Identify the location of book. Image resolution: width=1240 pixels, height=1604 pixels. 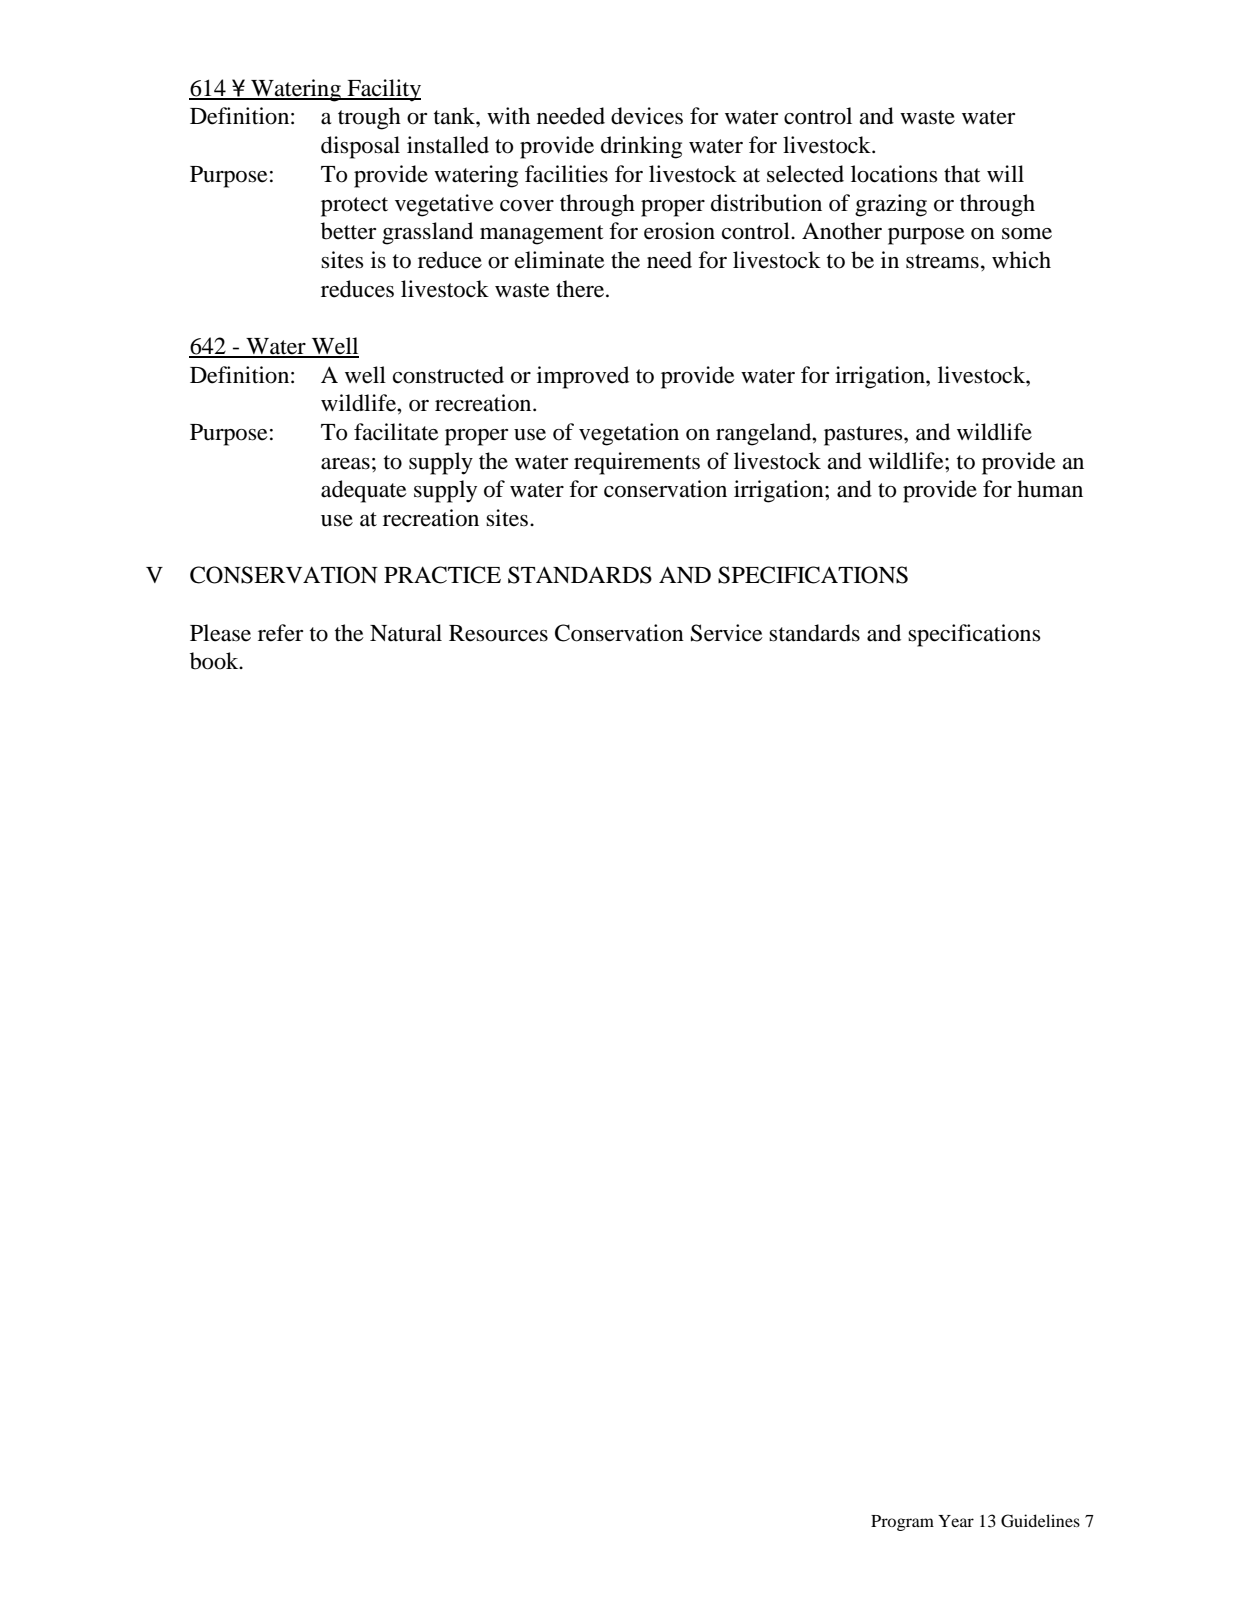
(215, 661).
